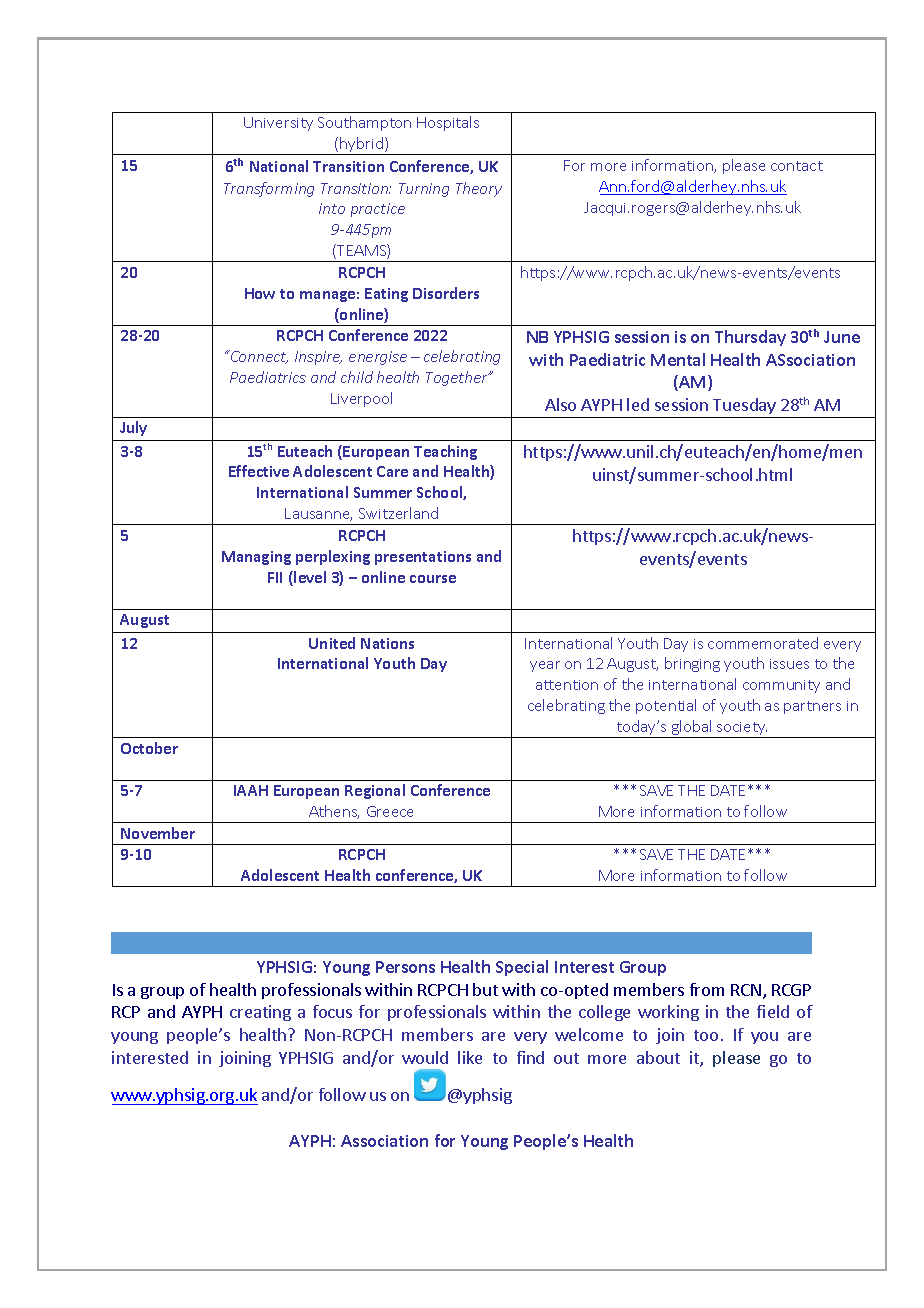 The width and height of the page is (924, 1308). I want to click on FII, so click(275, 577).
